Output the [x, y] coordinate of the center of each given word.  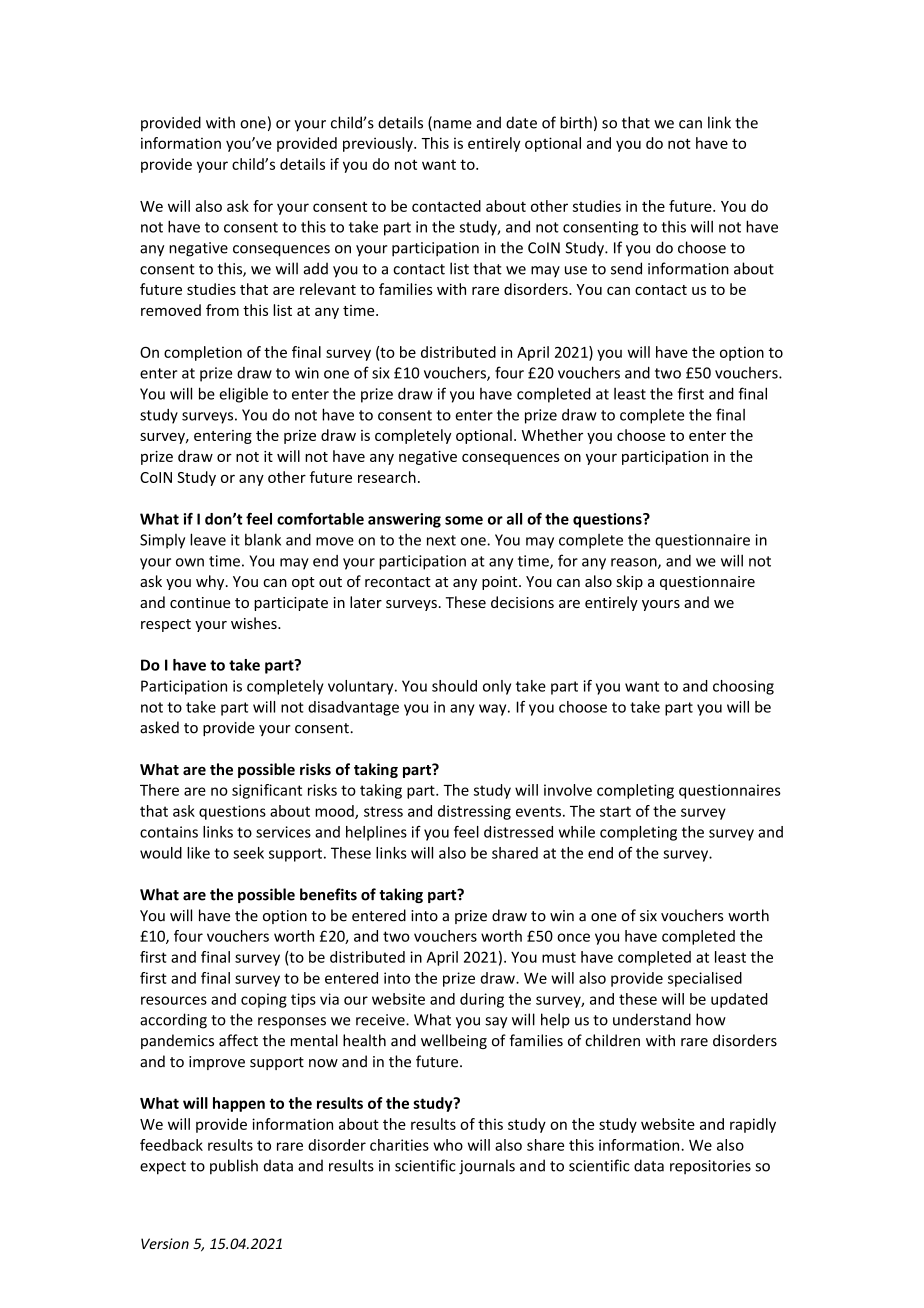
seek [248, 853]
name [451, 125]
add [316, 268]
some [464, 520]
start [615, 811]
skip [629, 582]
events [540, 811]
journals [487, 1167]
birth [576, 122]
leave [208, 539]
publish [234, 1167]
